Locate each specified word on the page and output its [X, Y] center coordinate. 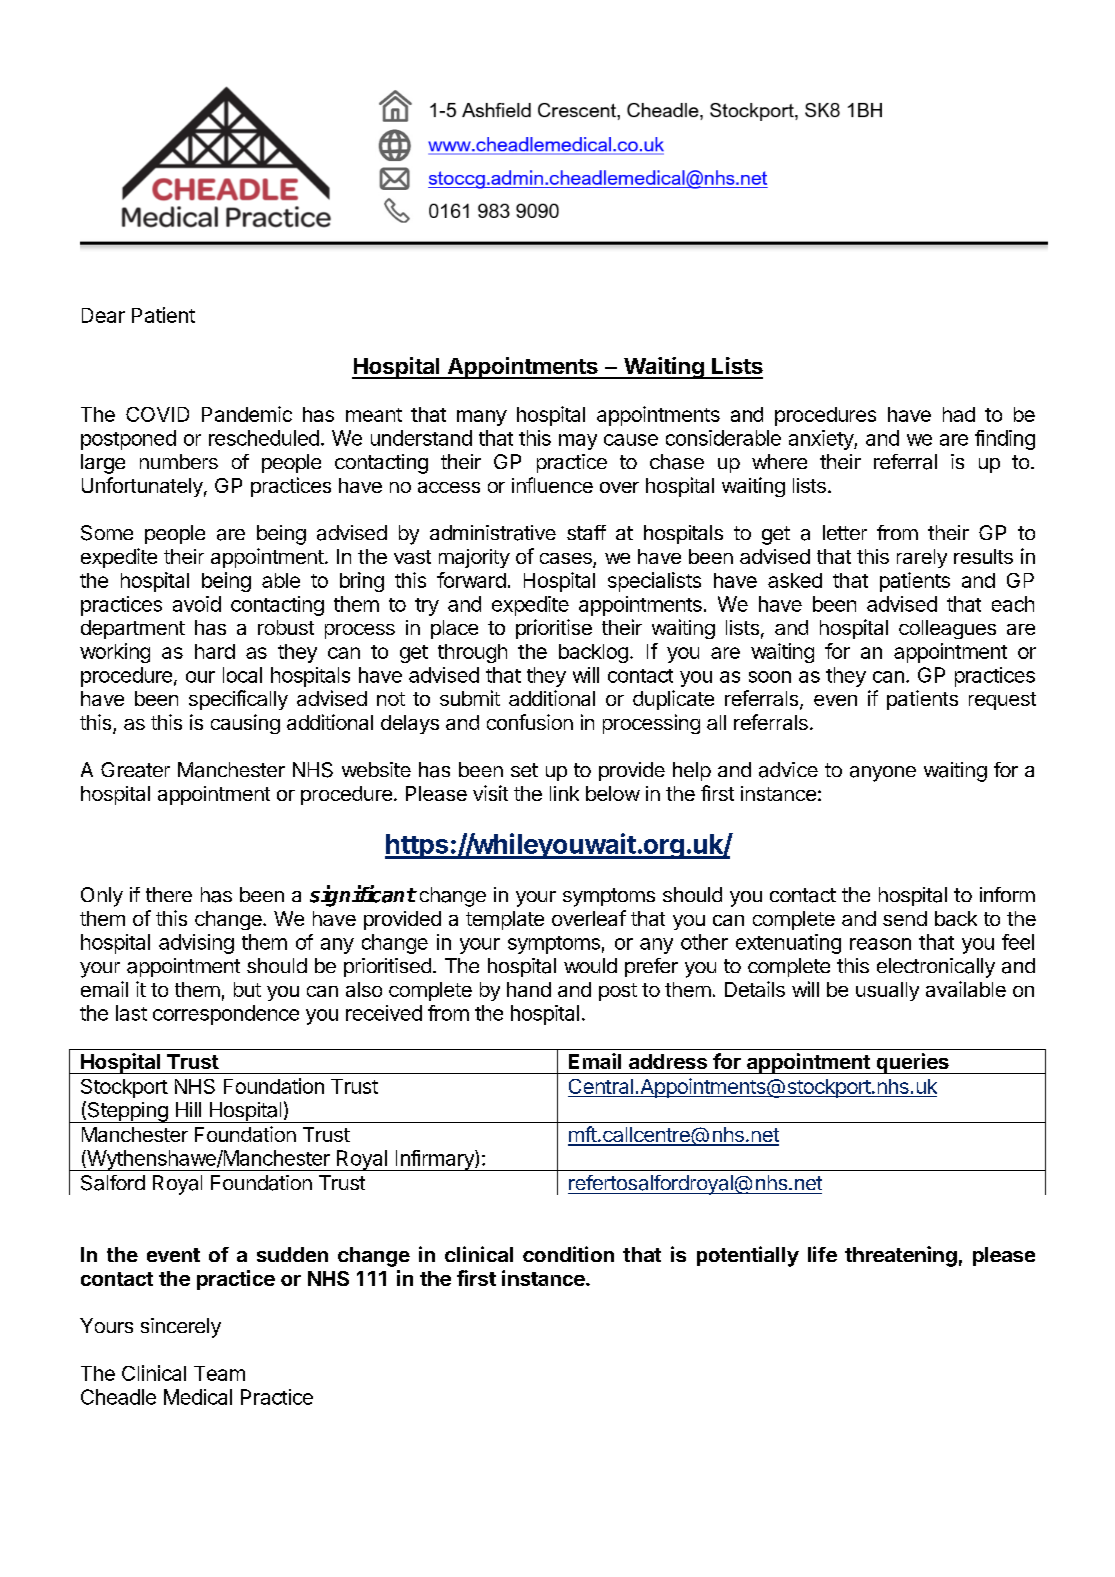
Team [219, 1373]
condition [568, 1254]
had [959, 414]
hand [529, 989]
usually [887, 991]
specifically [238, 700]
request [1002, 701]
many [482, 418]
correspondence [226, 1015]
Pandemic [247, 414]
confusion [530, 722]
